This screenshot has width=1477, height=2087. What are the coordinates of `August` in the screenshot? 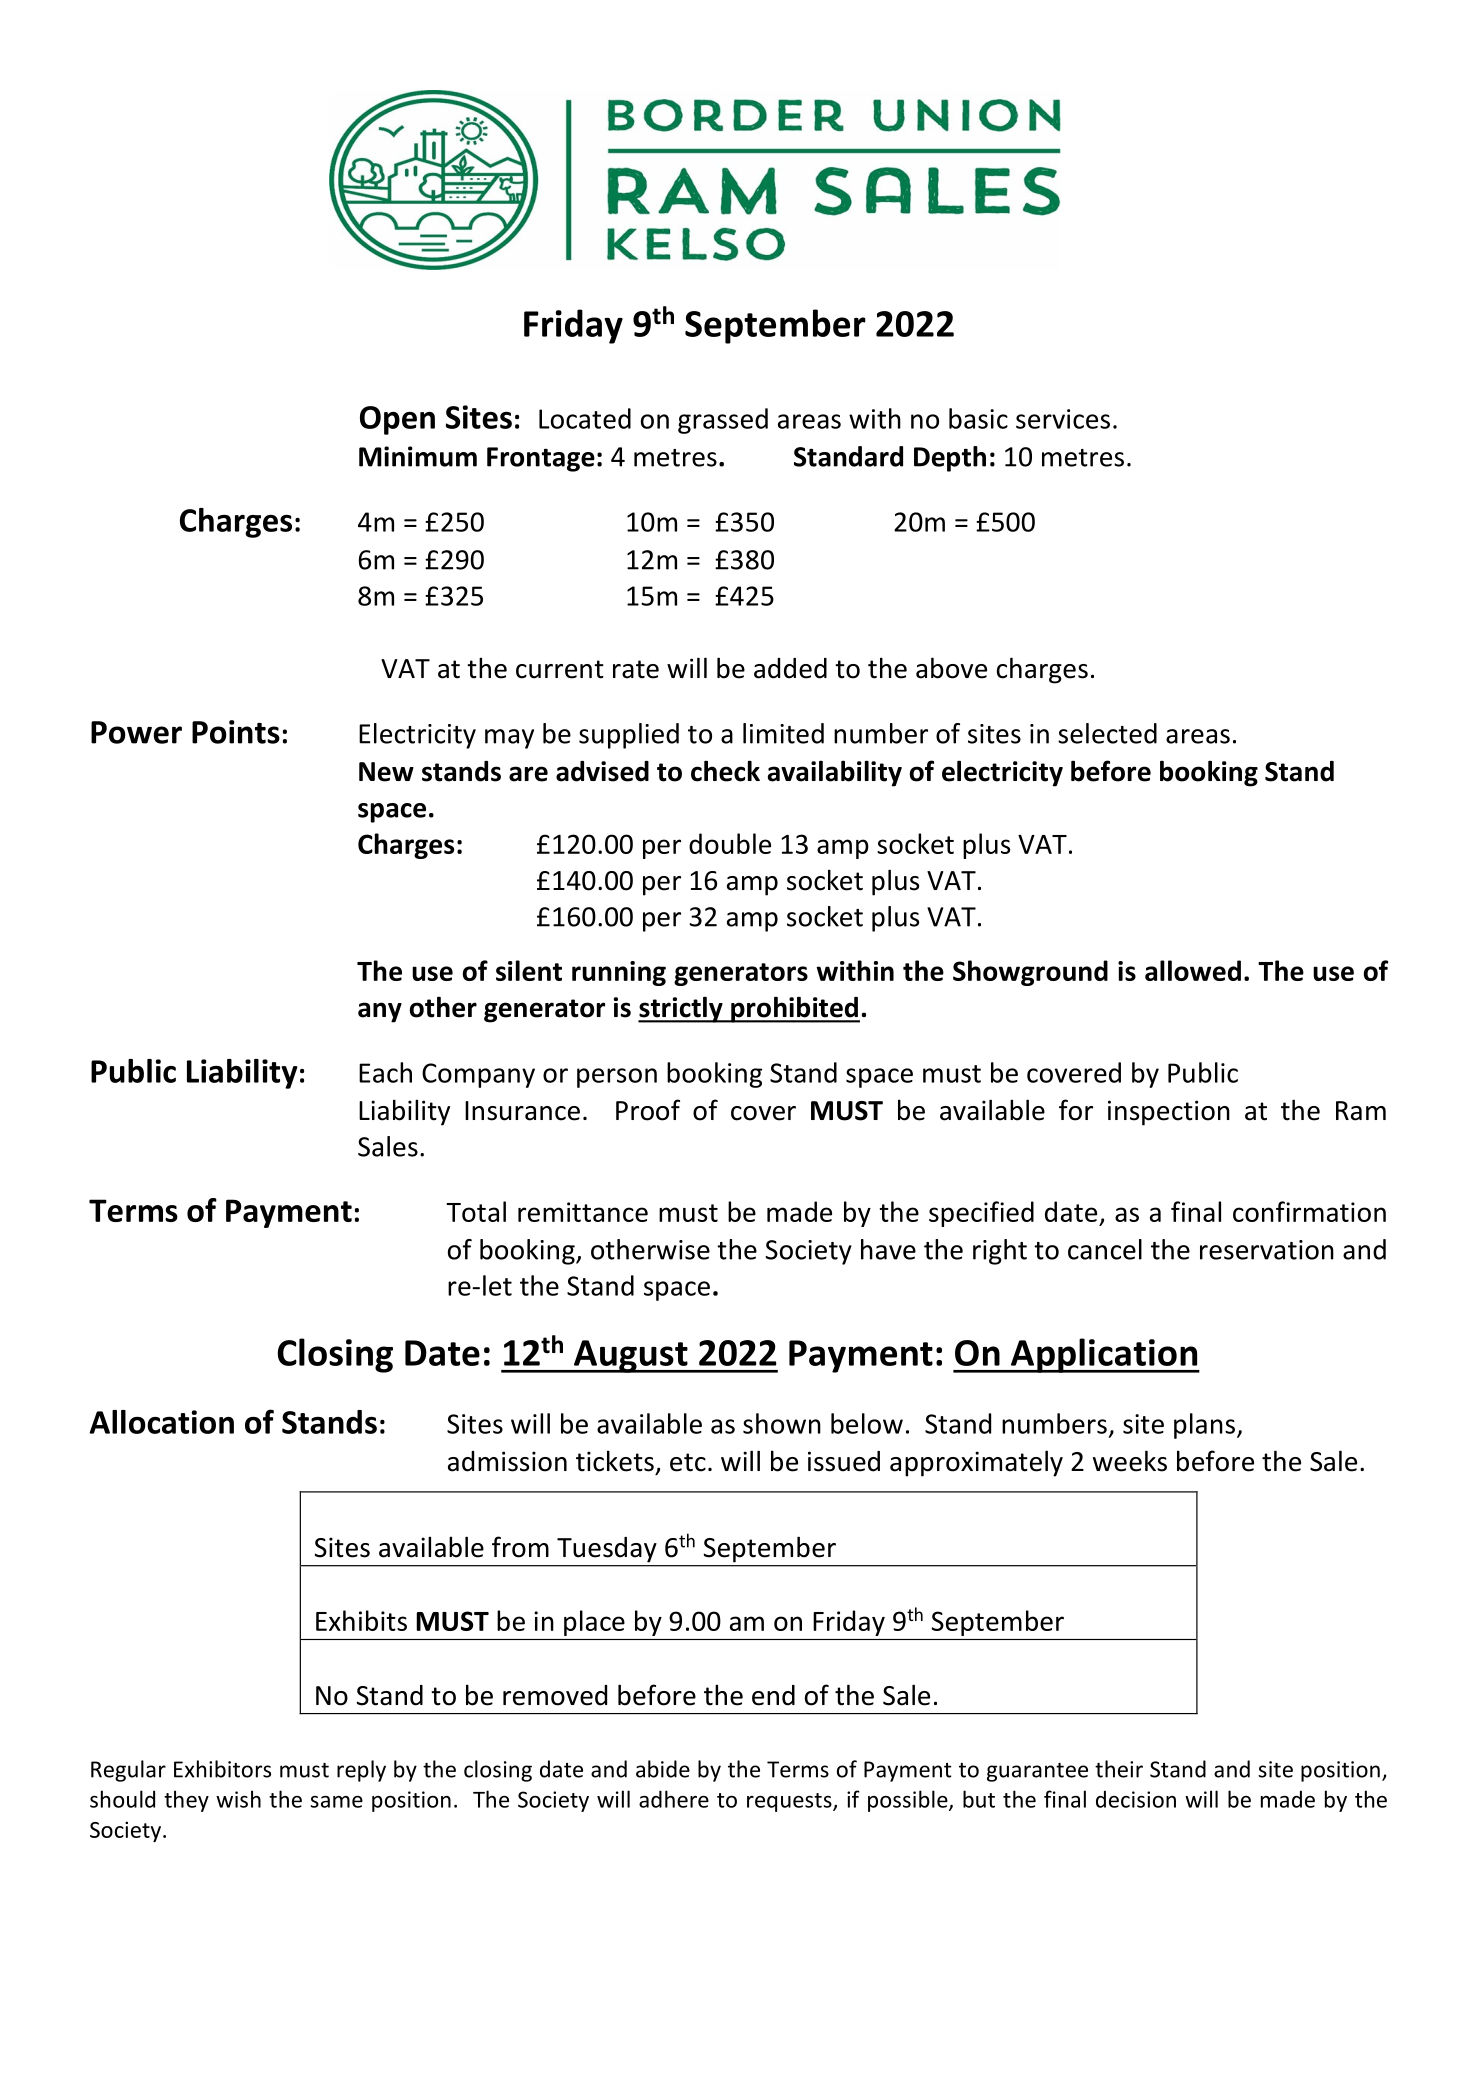 It's located at (631, 1356).
